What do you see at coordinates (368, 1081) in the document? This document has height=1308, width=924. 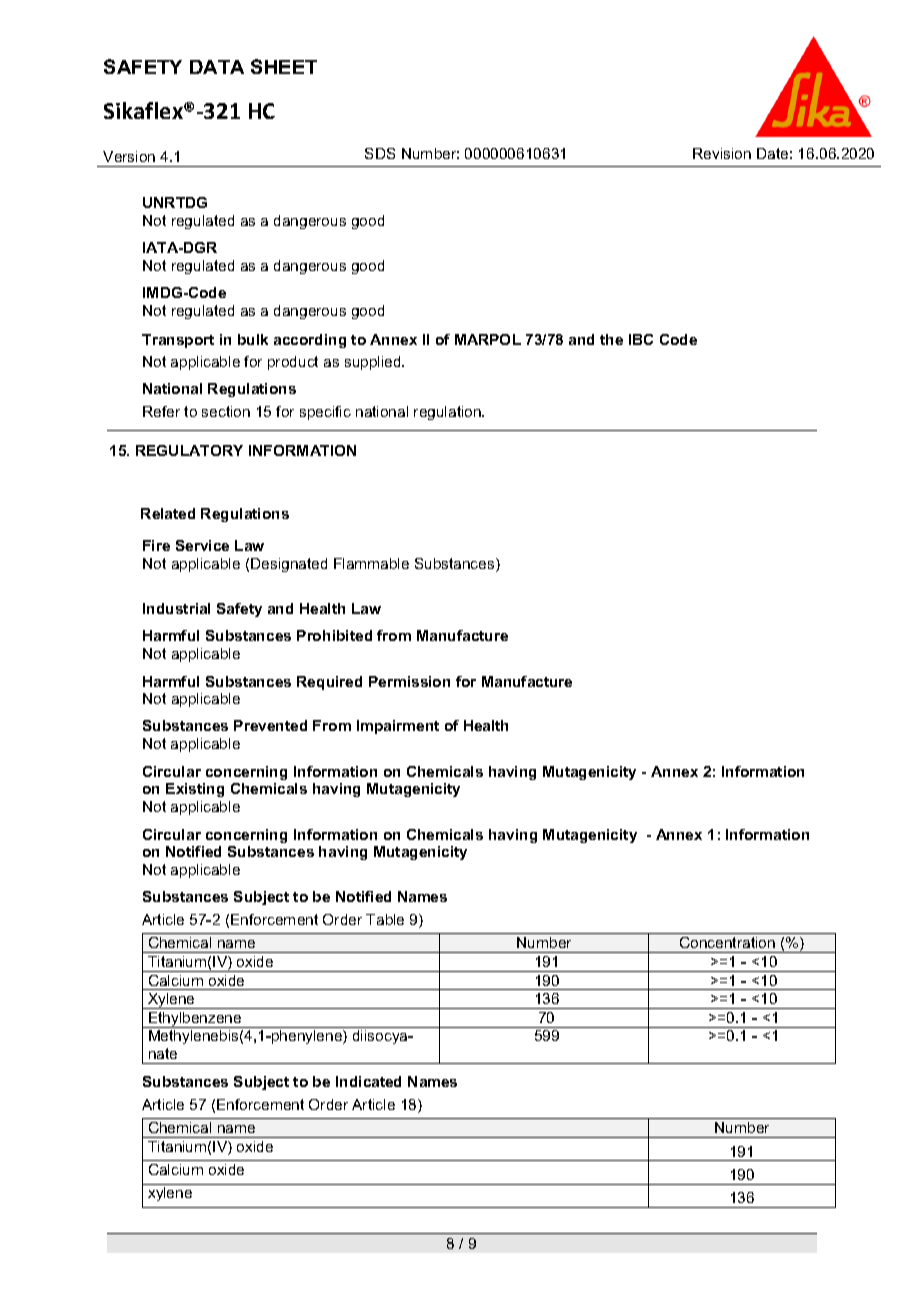 I see `Indicated` at bounding box center [368, 1081].
